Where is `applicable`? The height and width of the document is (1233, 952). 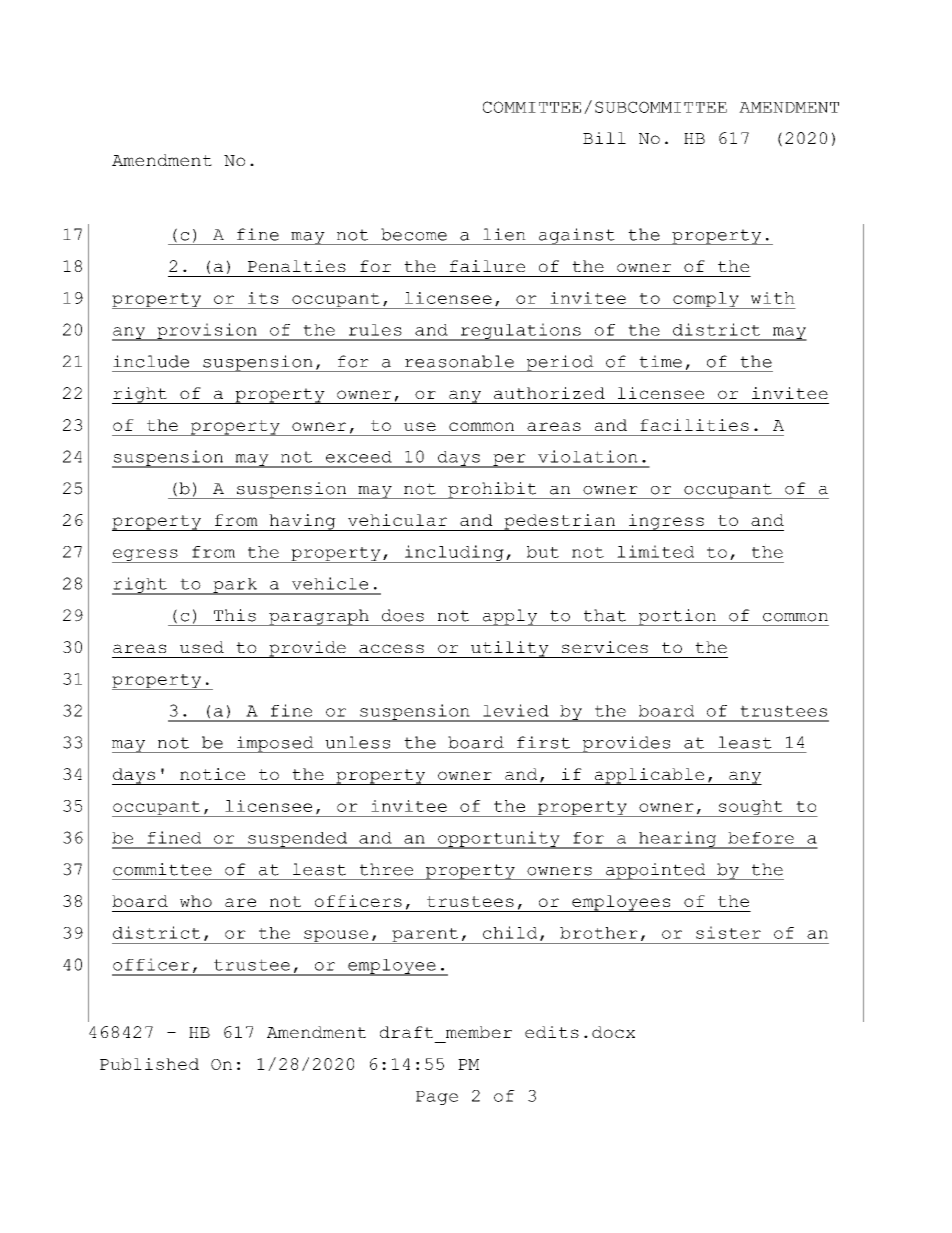 applicable is located at coordinates (649, 776).
